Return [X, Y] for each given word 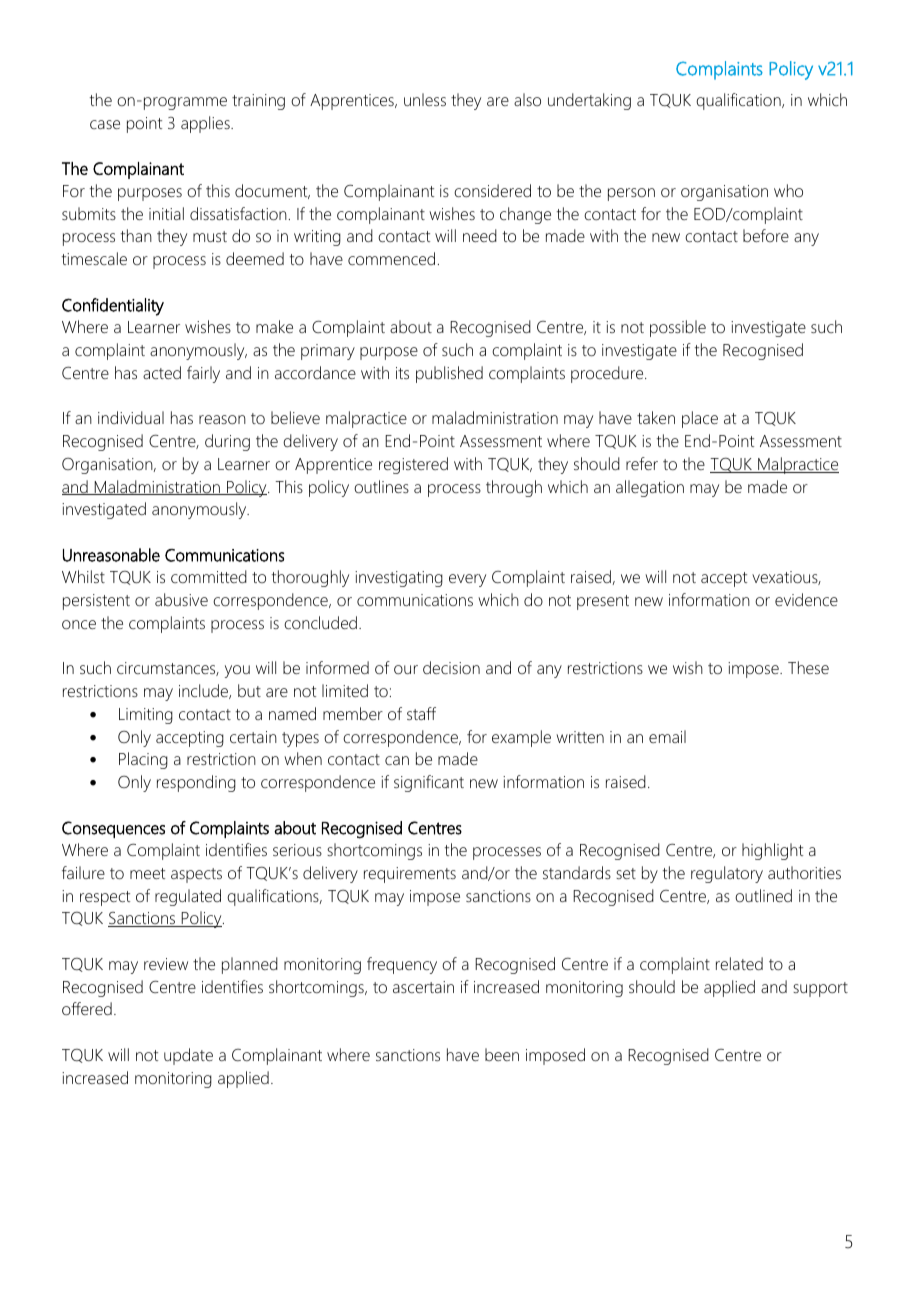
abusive [181, 599]
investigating [399, 579]
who [788, 190]
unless [425, 99]
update [188, 1056]
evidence [806, 599]
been [502, 1054]
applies [206, 124]
